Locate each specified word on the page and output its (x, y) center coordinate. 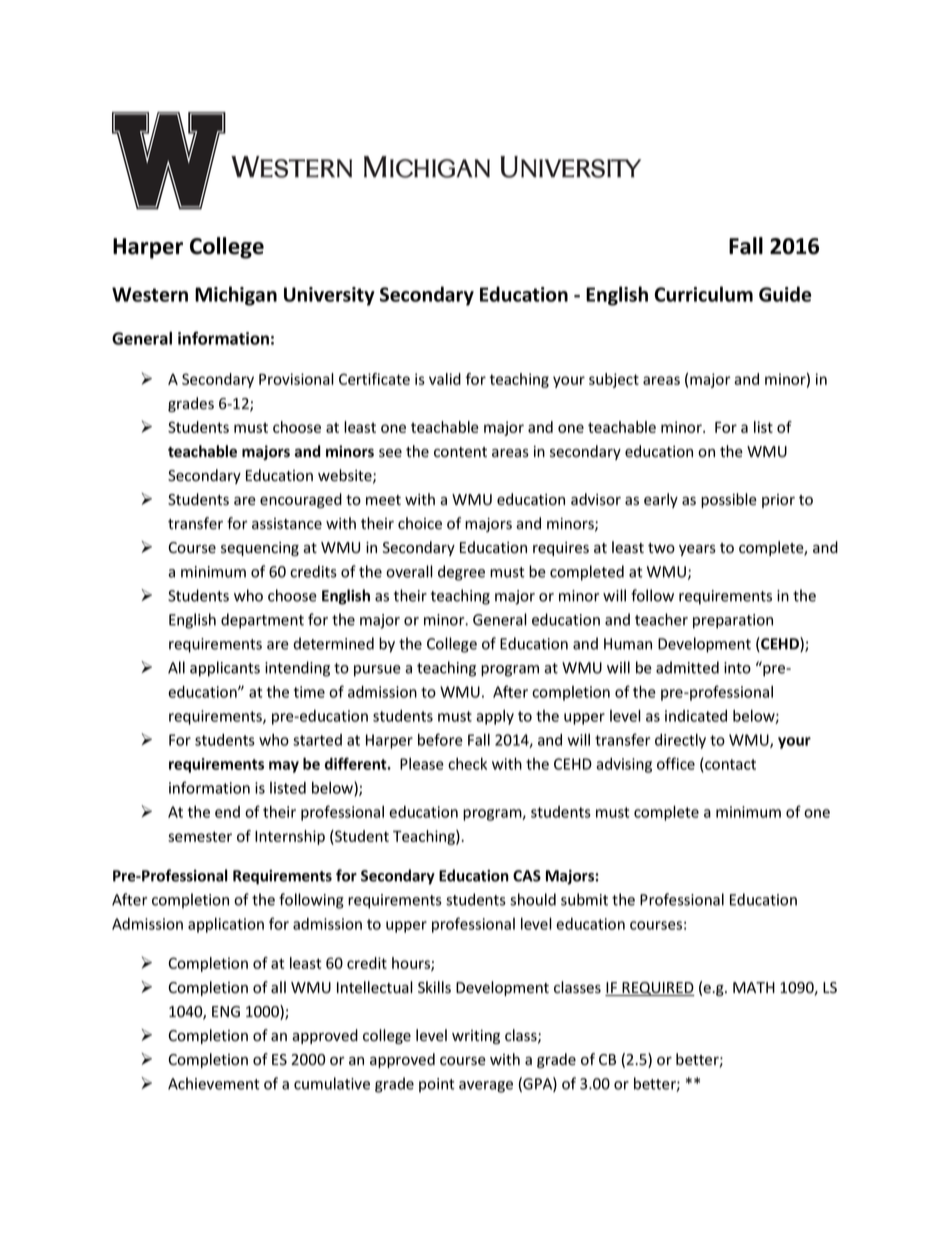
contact (729, 765)
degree (461, 573)
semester (200, 836)
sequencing (260, 549)
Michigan (236, 296)
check (467, 764)
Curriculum (704, 294)
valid (445, 379)
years (697, 550)
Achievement (214, 1083)
